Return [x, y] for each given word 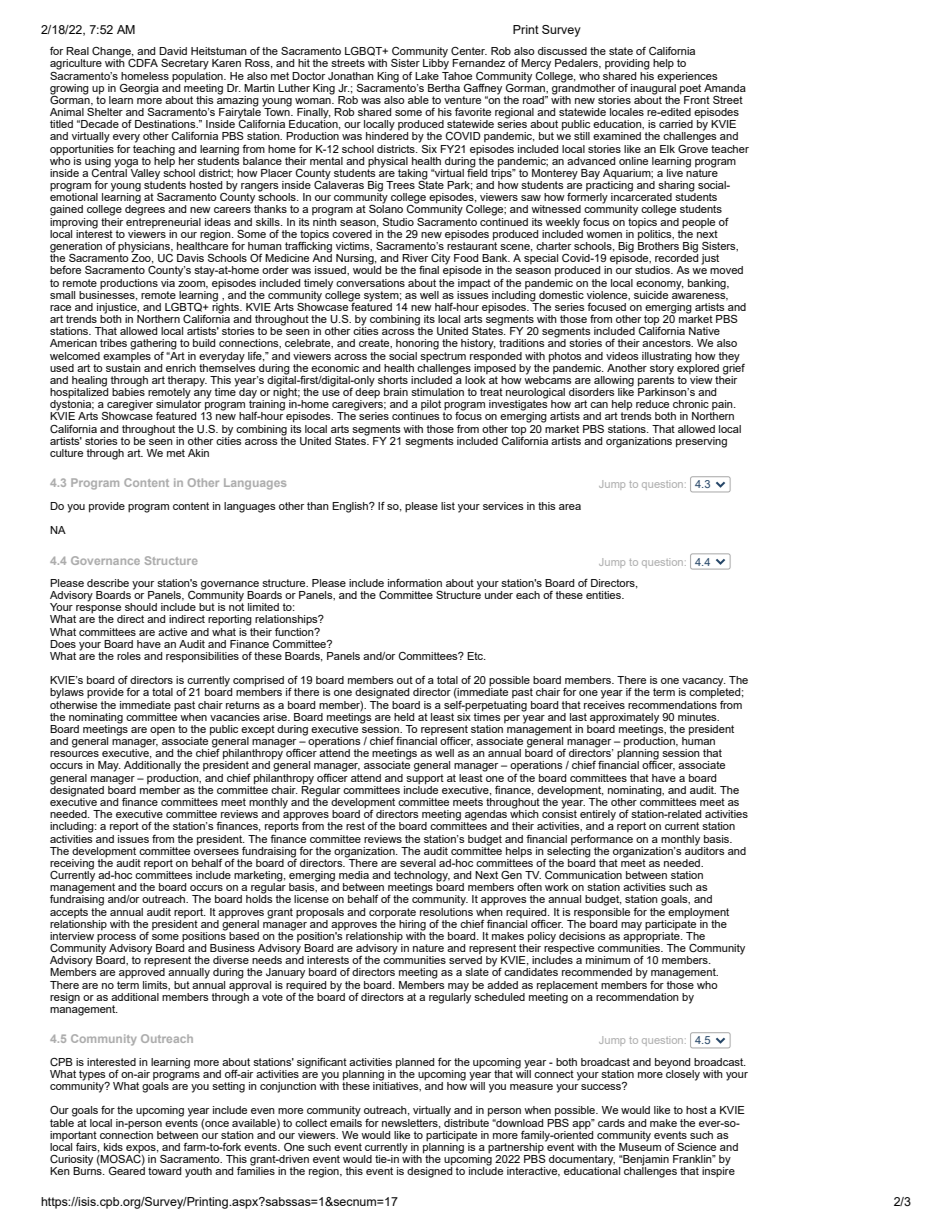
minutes [698, 717]
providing [627, 64]
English [351, 507]
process [116, 939]
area [570, 507]
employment [698, 913]
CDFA [143, 63]
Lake [427, 76]
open [162, 731]
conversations [370, 283]
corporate [392, 913]
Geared [127, 1170]
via [168, 283]
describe [108, 583]
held [404, 717]
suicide [651, 295]
